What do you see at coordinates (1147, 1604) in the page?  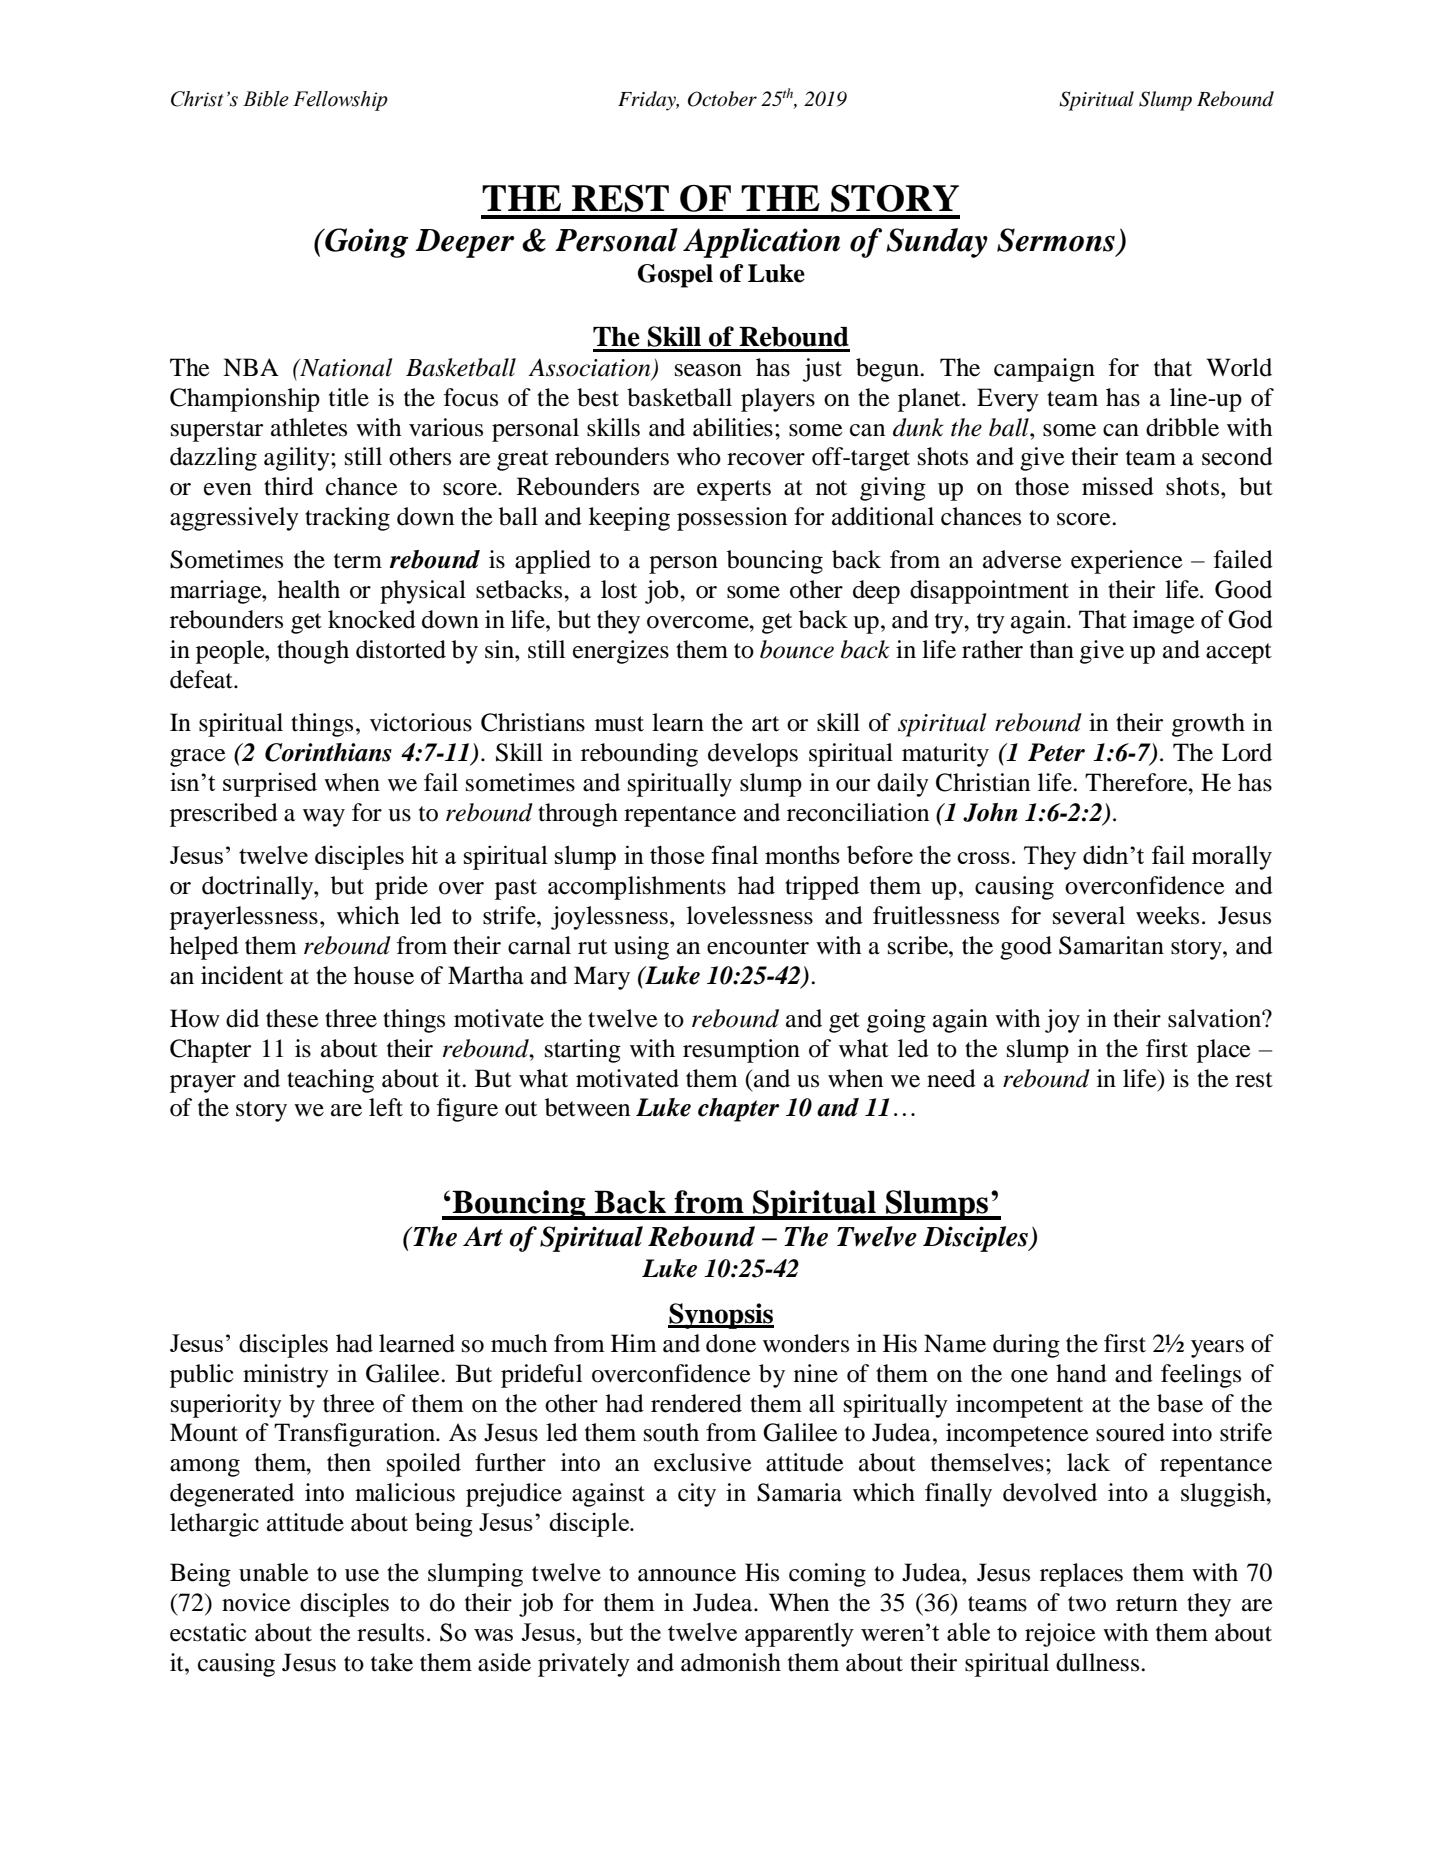 I see `return` at bounding box center [1147, 1604].
